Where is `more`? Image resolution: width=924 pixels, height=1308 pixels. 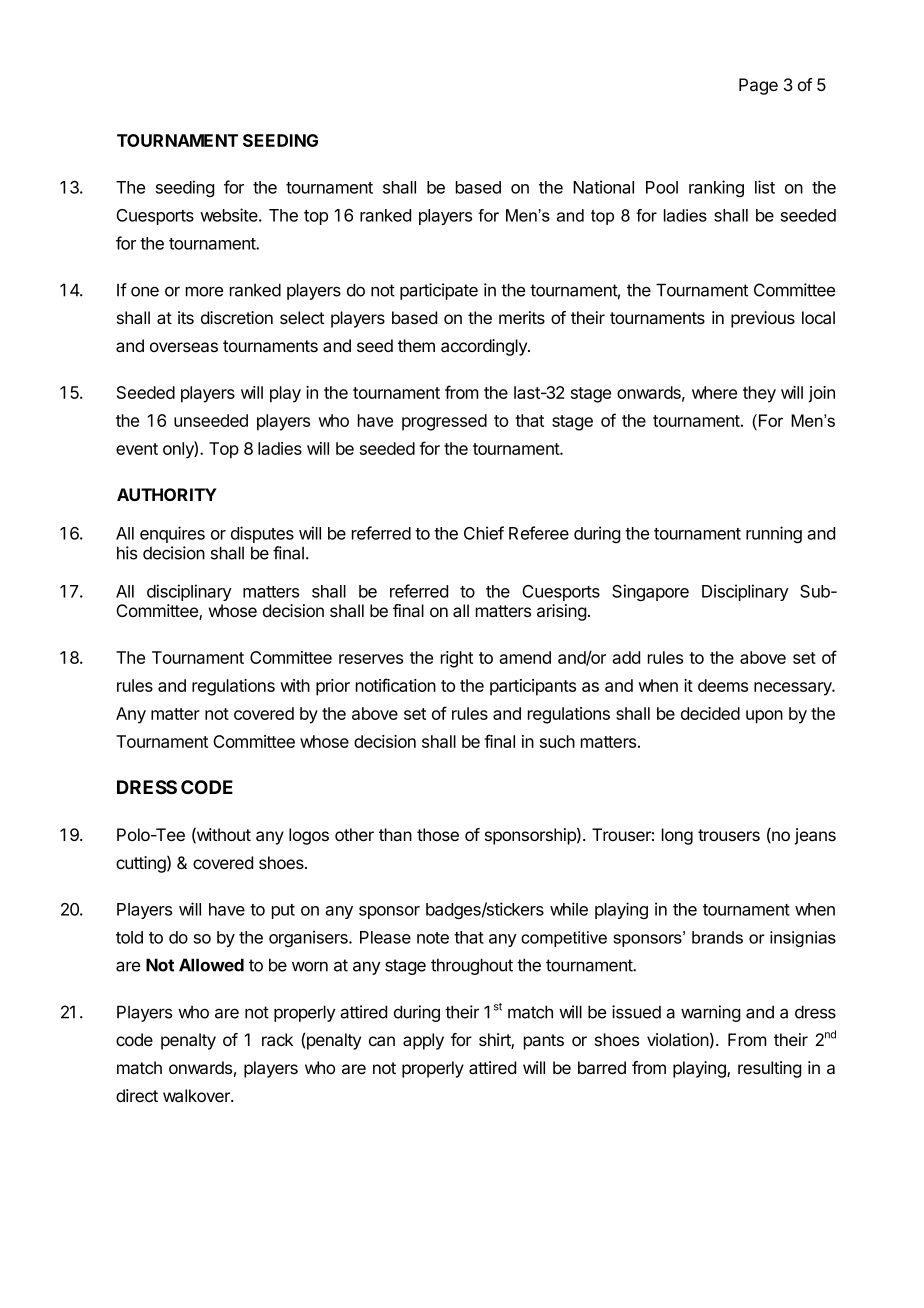
more is located at coordinates (204, 291).
